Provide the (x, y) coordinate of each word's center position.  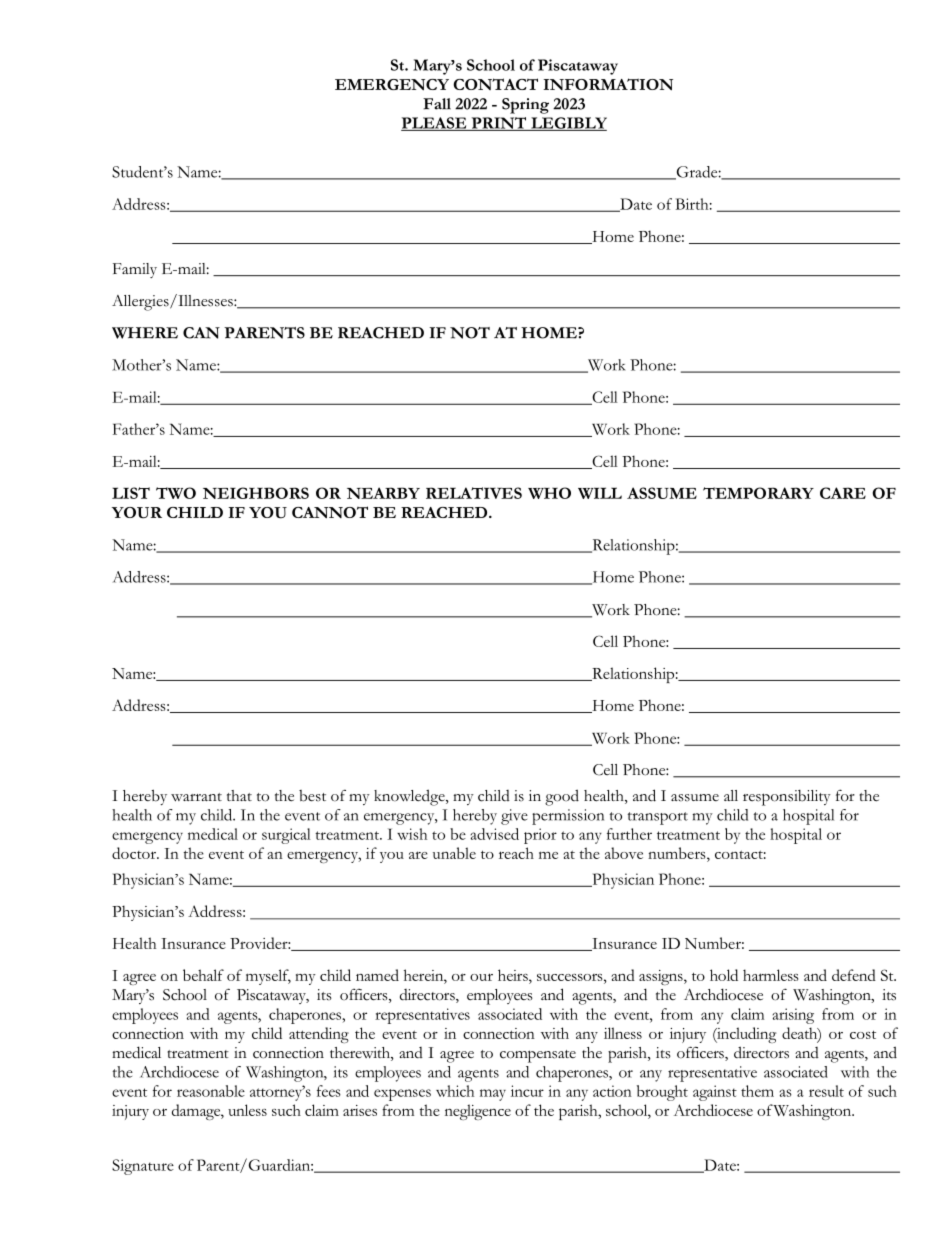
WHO (549, 493)
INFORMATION (608, 84)
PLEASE (435, 124)
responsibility (787, 798)
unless (247, 1110)
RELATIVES (474, 493)
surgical (286, 836)
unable (454, 853)
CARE (843, 493)
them (757, 1091)
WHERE (145, 333)
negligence (478, 1112)
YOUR (137, 513)
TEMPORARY (758, 493)
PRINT (499, 124)
